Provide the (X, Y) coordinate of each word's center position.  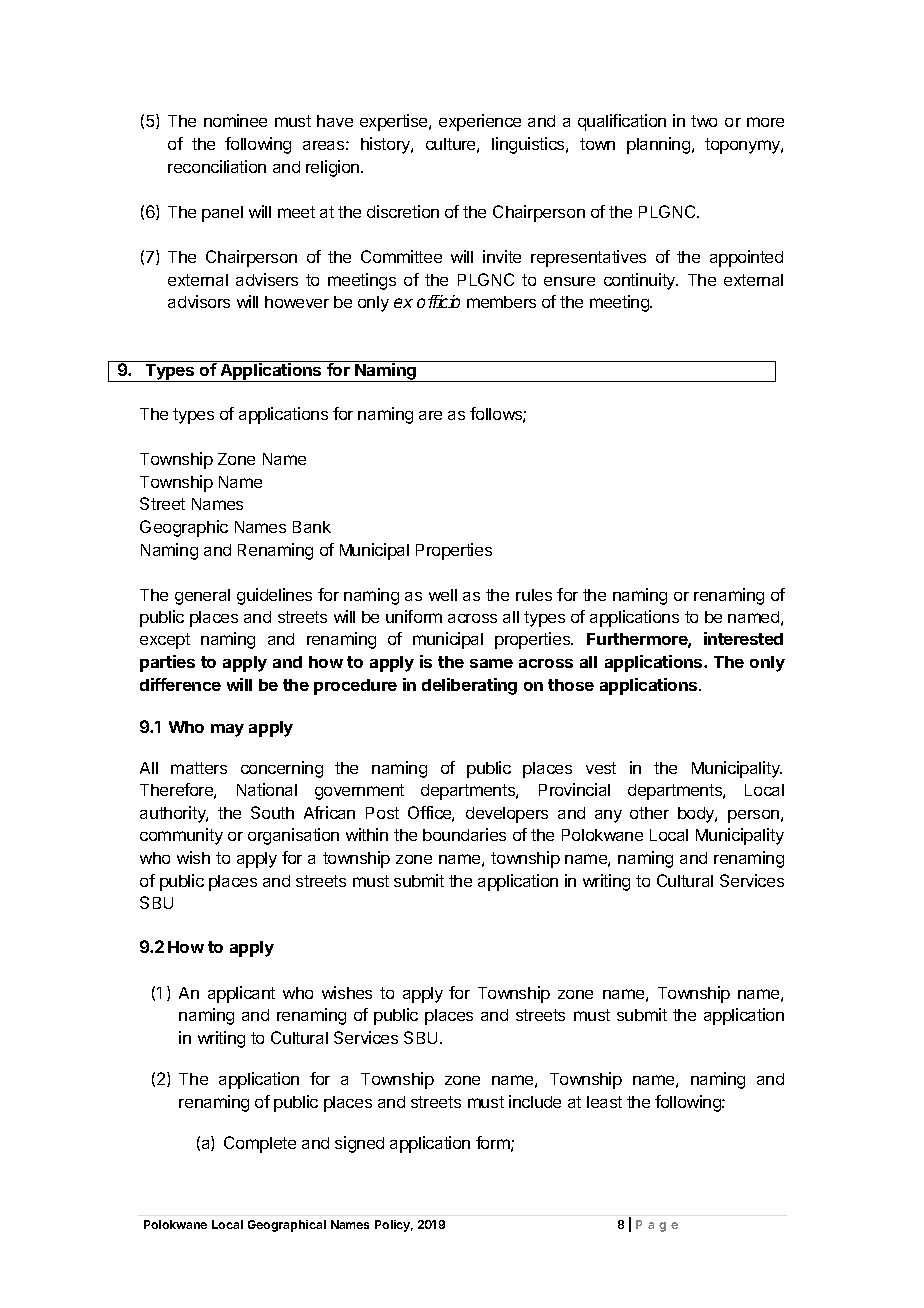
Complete (260, 1144)
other (649, 813)
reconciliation (217, 166)
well (443, 595)
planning (658, 145)
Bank (312, 527)
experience (480, 122)
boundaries (464, 834)
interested (743, 638)
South (272, 812)
